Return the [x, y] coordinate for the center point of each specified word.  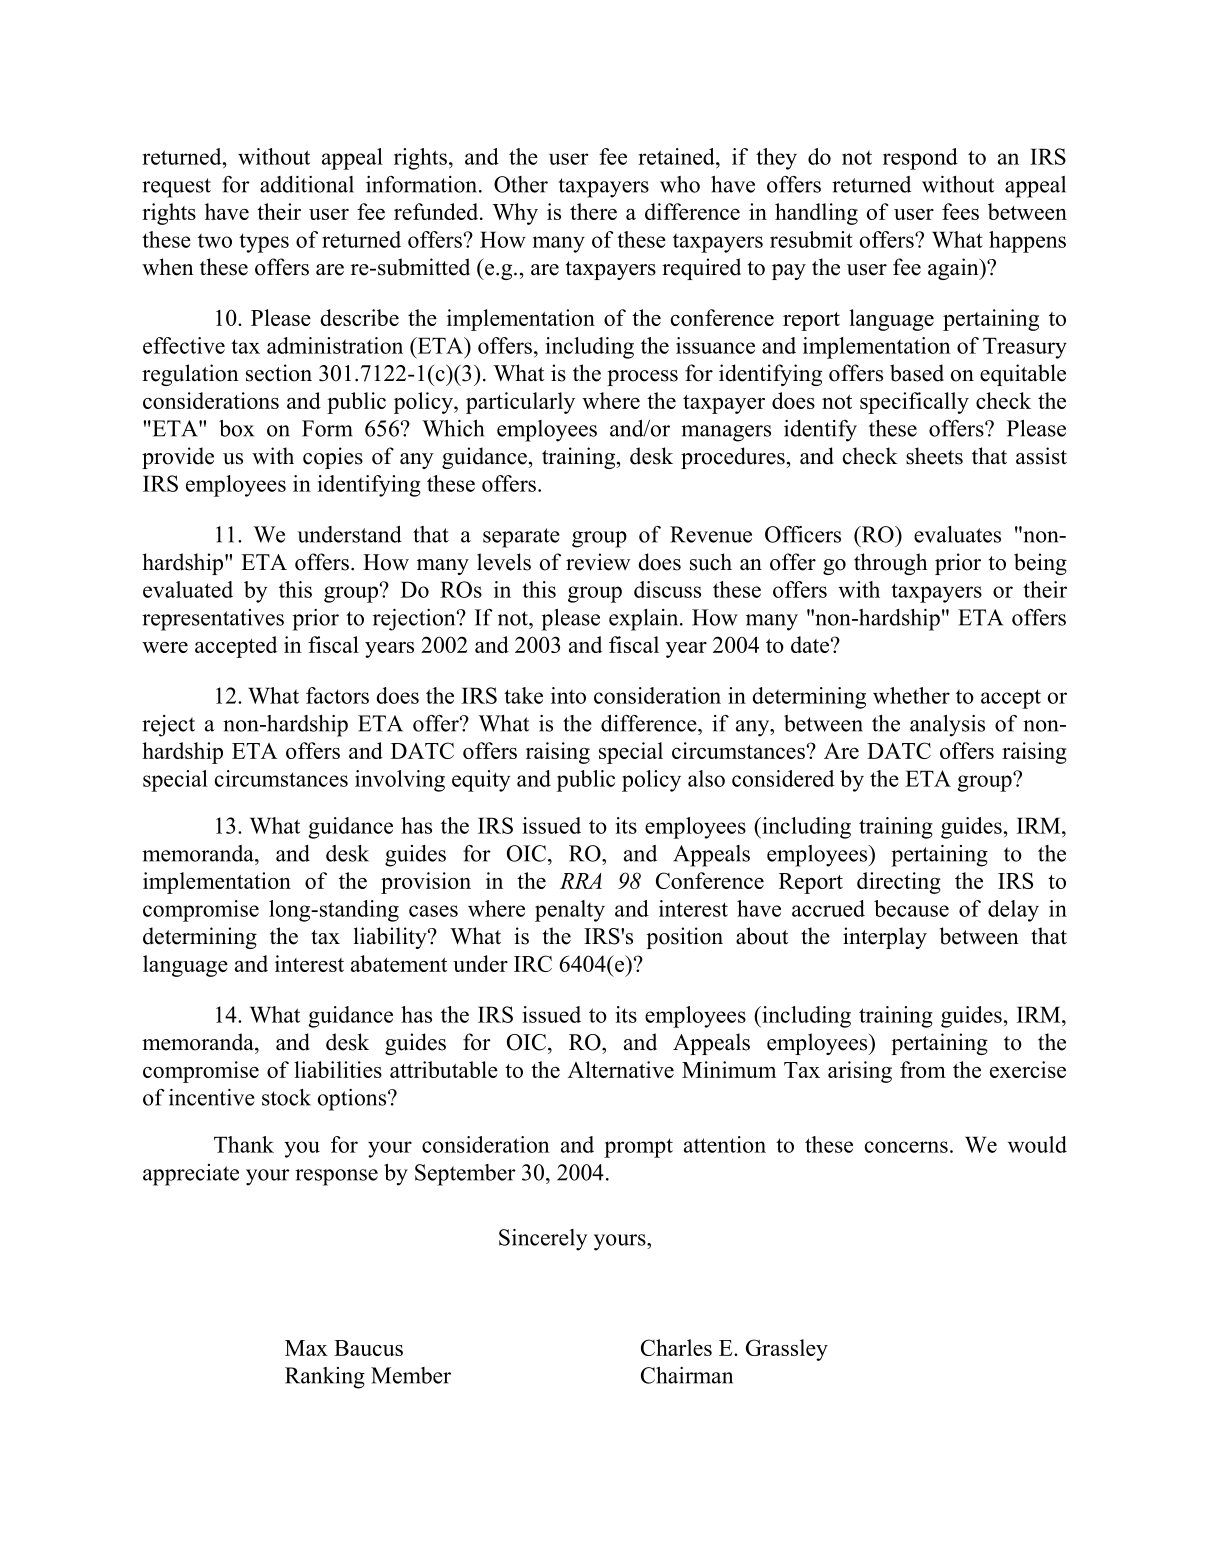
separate [521, 538]
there [593, 211]
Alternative [621, 1069]
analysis [947, 726]
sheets [934, 456]
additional [307, 184]
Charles [676, 1347]
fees [960, 211]
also [706, 778]
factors [337, 695]
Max [306, 1348]
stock [286, 1097]
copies [333, 458]
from [923, 1069]
